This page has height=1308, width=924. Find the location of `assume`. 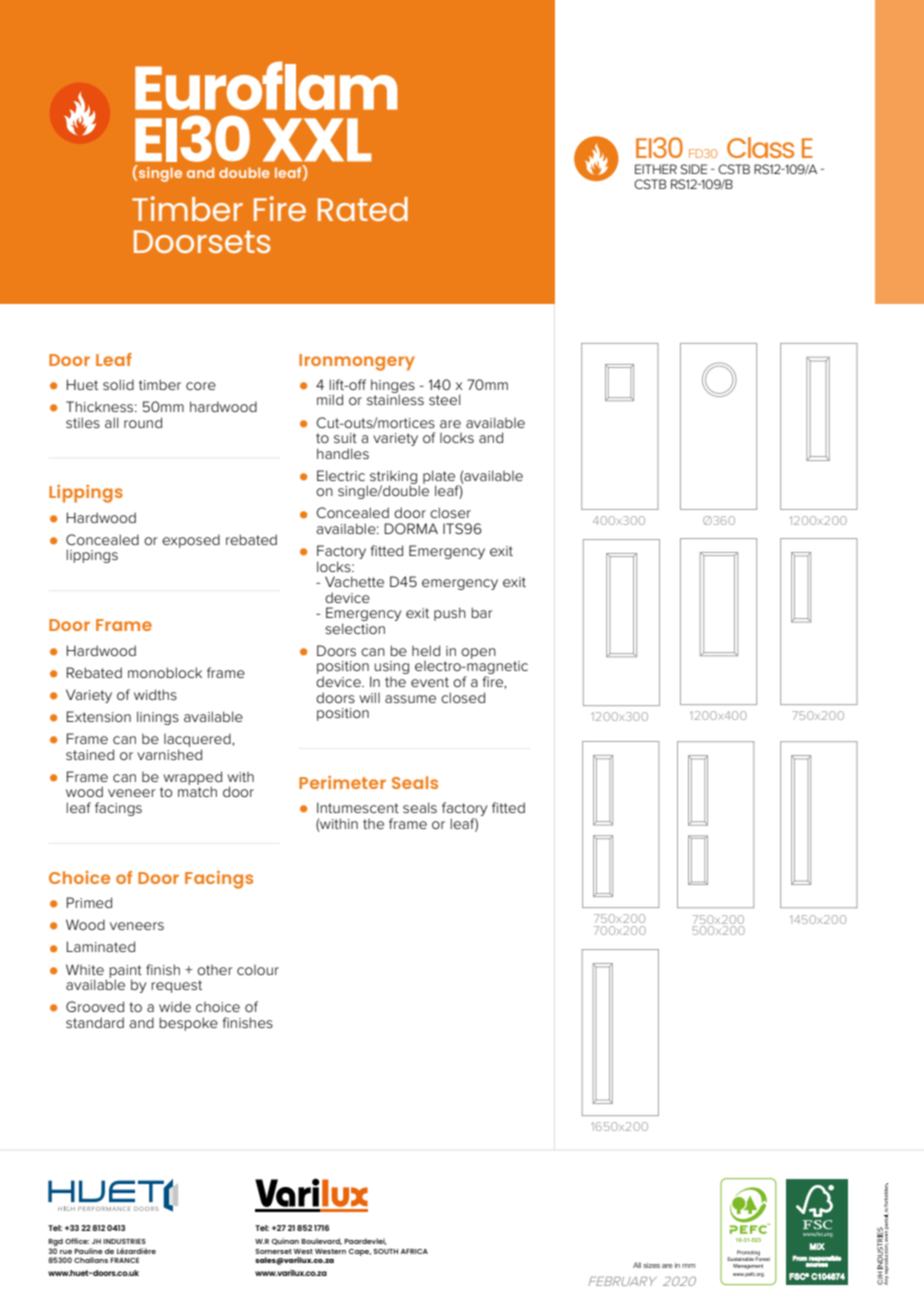

assume is located at coordinates (410, 699).
